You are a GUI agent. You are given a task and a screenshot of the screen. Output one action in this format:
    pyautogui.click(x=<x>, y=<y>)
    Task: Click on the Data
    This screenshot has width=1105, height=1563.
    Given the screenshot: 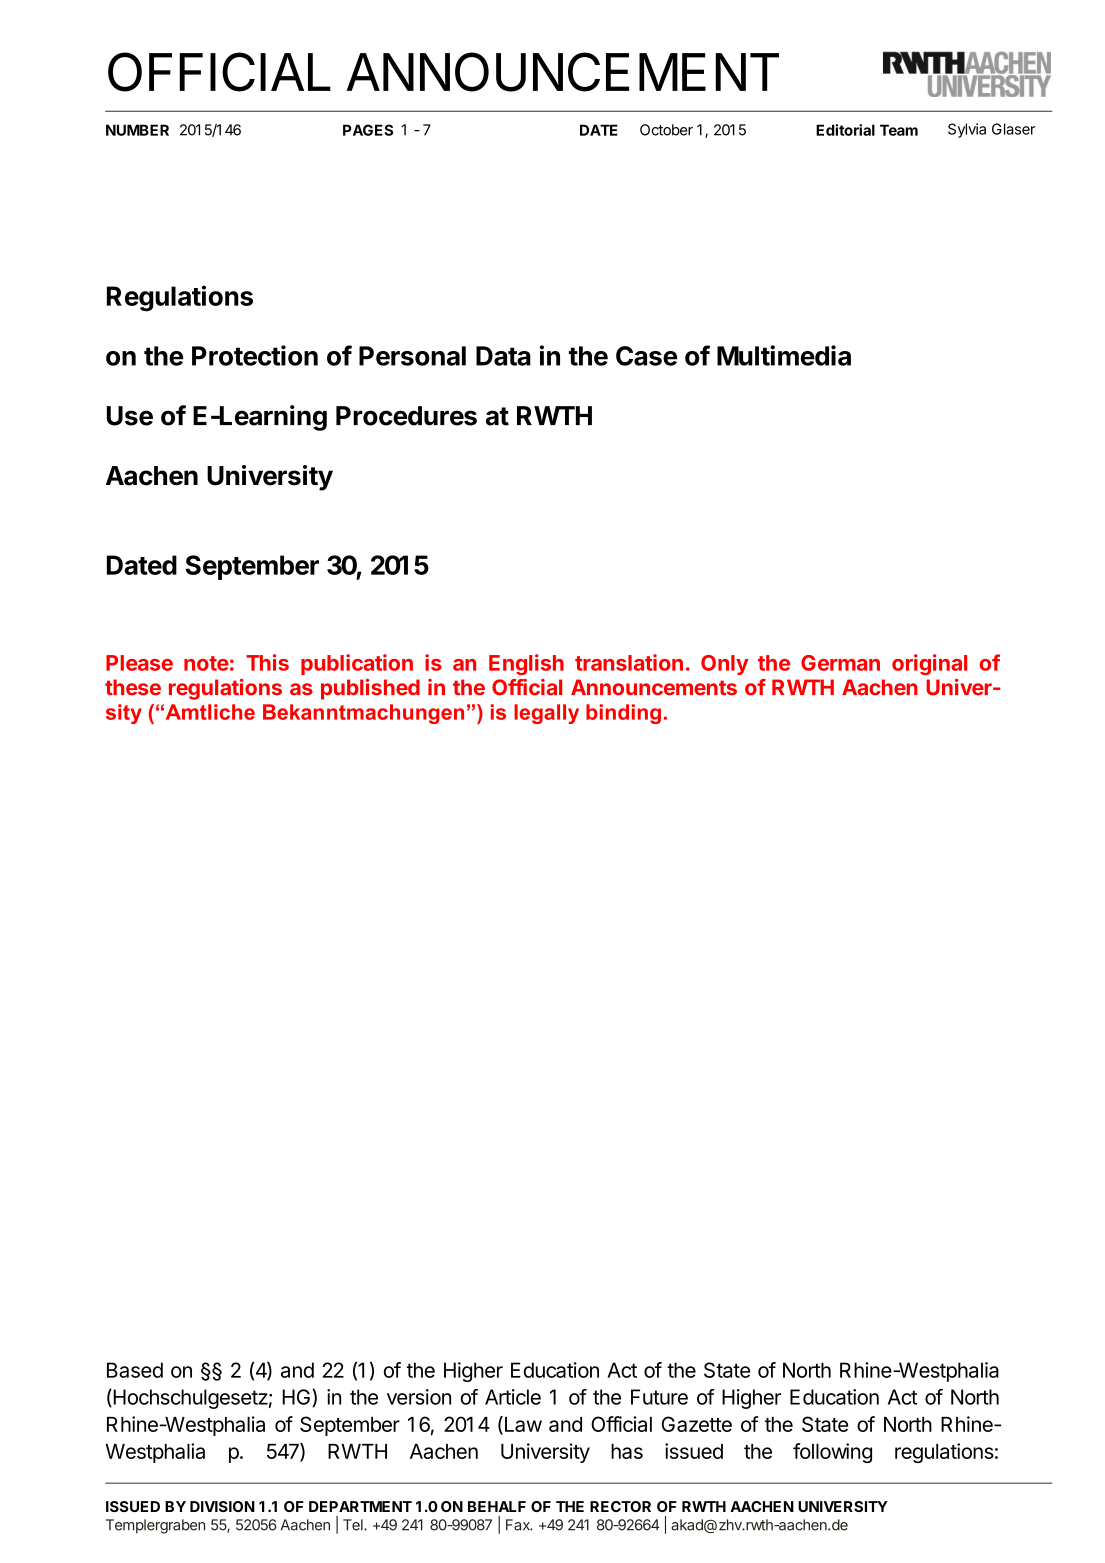 What is the action you would take?
    pyautogui.click(x=503, y=356)
